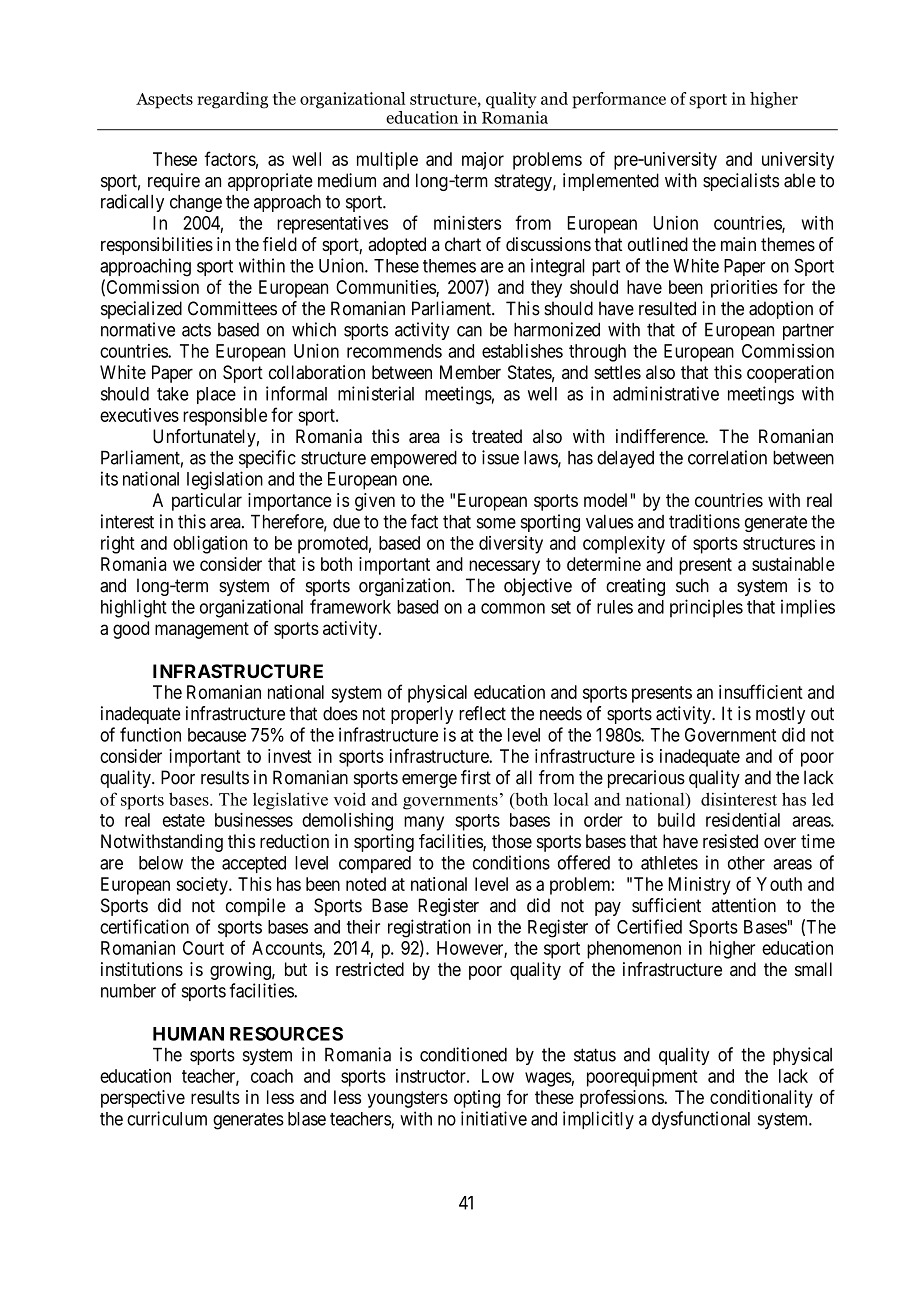 The image size is (924, 1314). Describe the element at coordinates (476, 777) in the screenshot. I see `first` at that location.
